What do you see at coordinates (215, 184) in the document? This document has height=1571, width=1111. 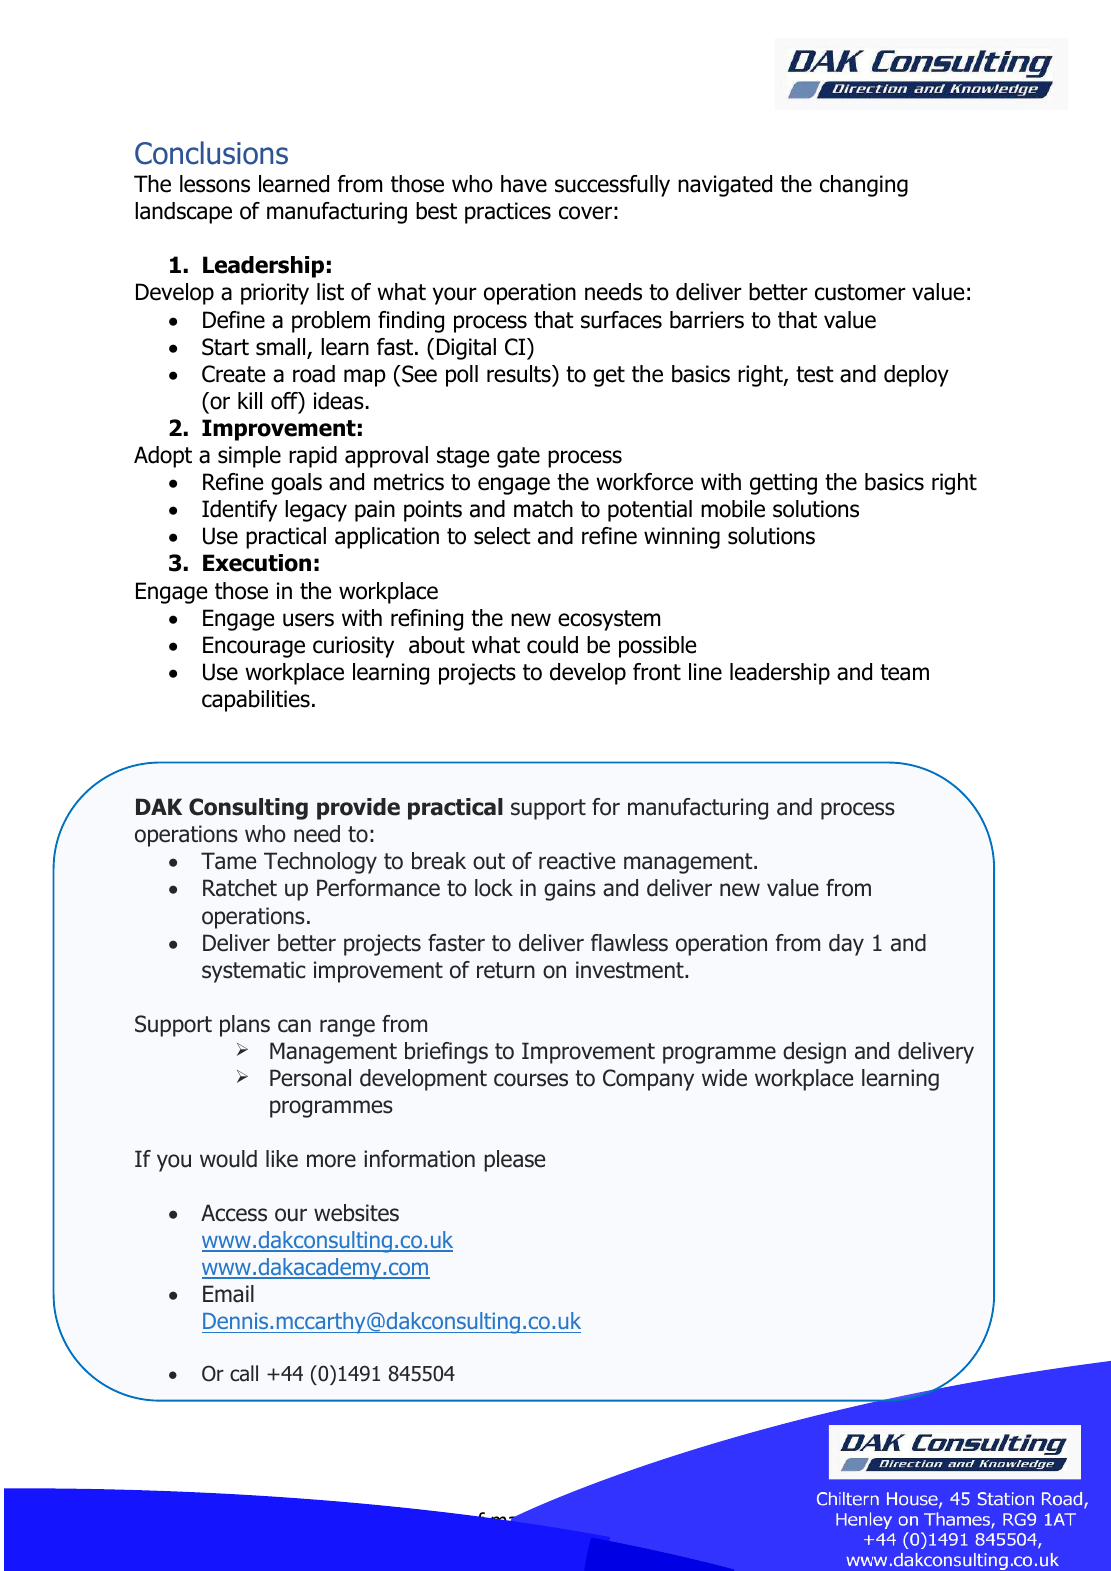 I see `lessons` at bounding box center [215, 184].
